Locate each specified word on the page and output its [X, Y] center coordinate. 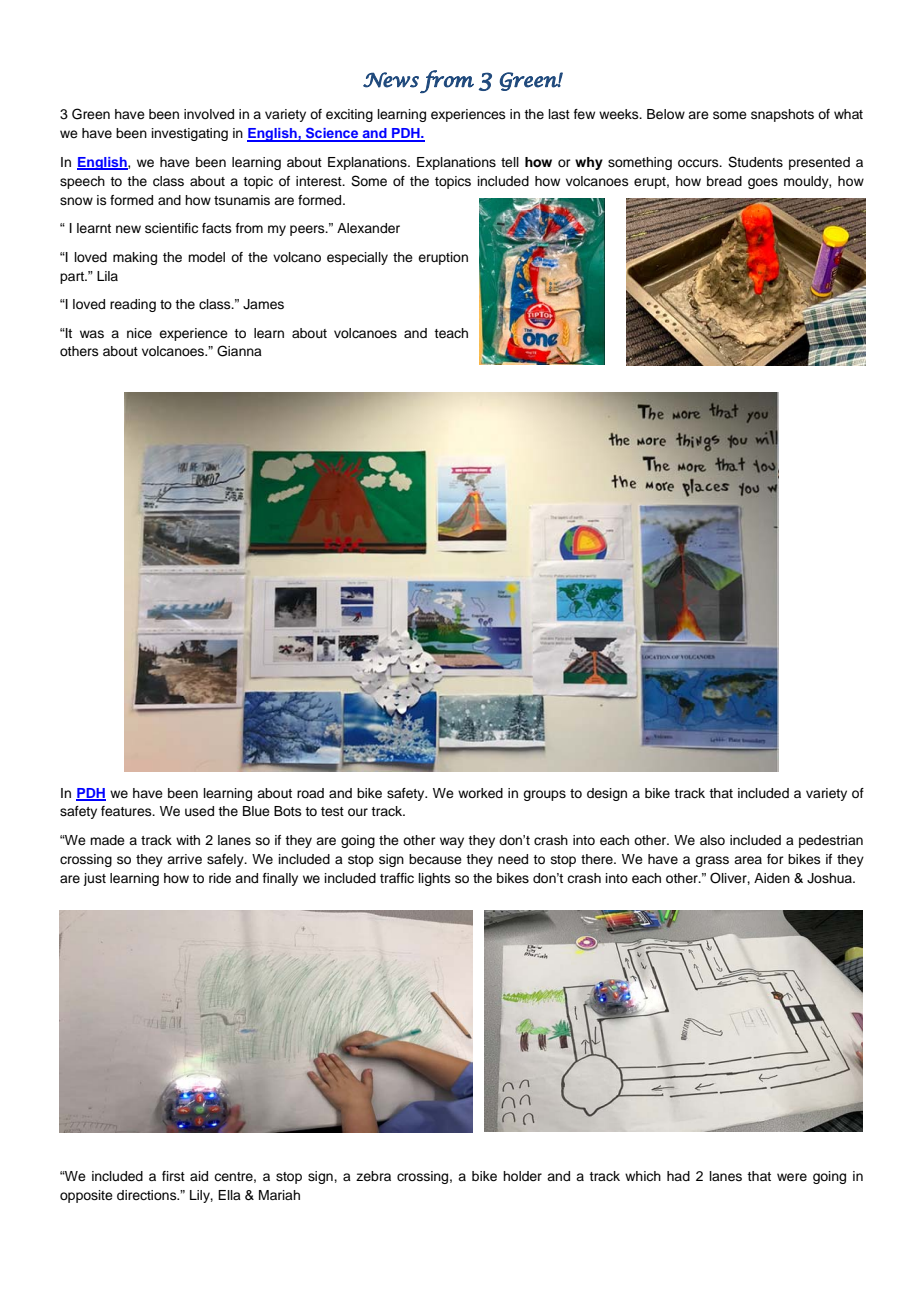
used [199, 811]
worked [480, 793]
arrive [184, 859]
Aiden [772, 878]
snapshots [782, 115]
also [712, 840]
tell [510, 162]
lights [435, 879]
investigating [190, 134]
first [173, 1176]
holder [522, 1176]
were [792, 1177]
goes [763, 183]
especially [357, 258]
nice [139, 333]
